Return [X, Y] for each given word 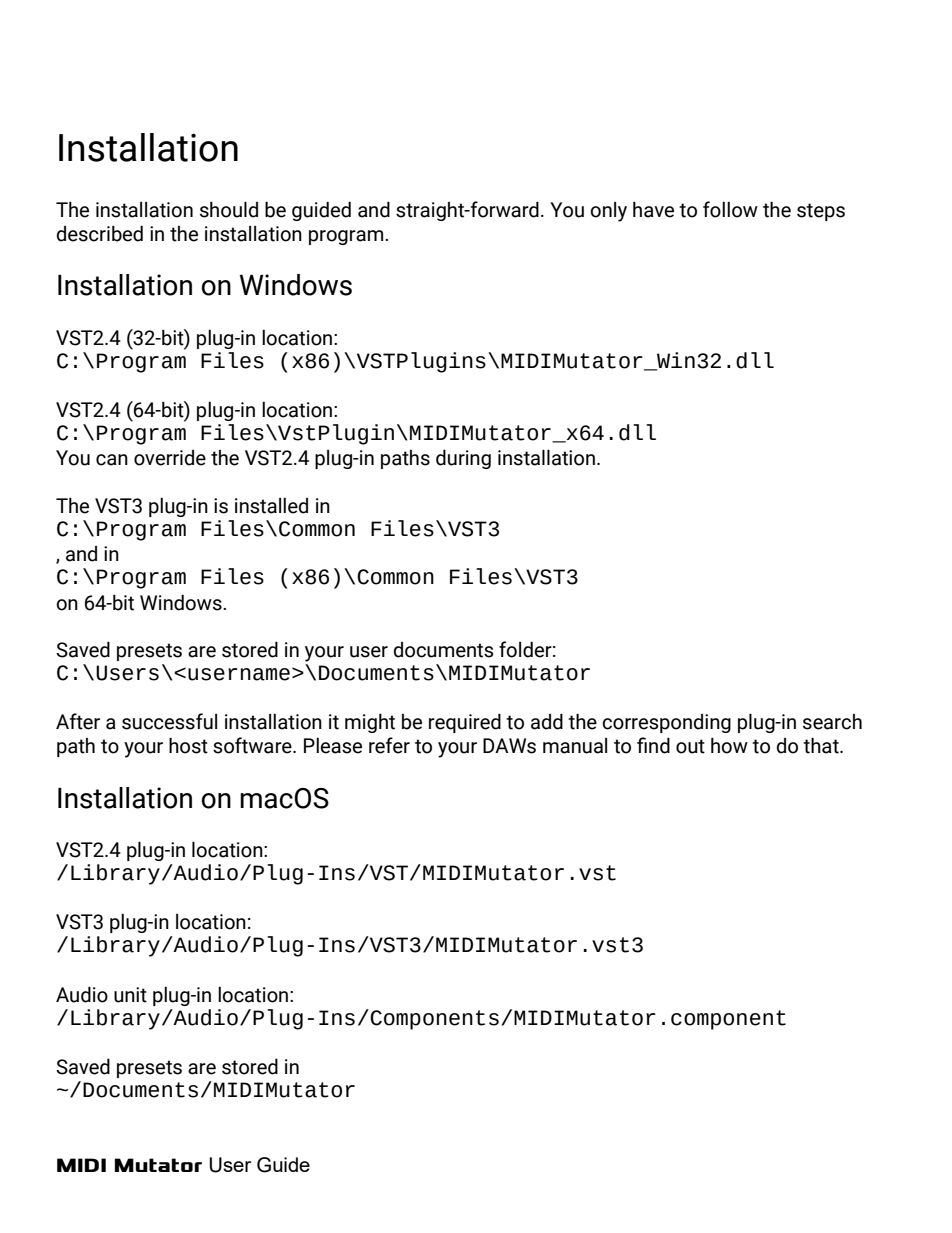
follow [730, 209]
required [465, 723]
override [170, 458]
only [608, 212]
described [100, 234]
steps [821, 212]
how [729, 746]
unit [130, 995]
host [188, 745]
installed [271, 506]
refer [389, 745]
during [463, 459]
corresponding [666, 723]
